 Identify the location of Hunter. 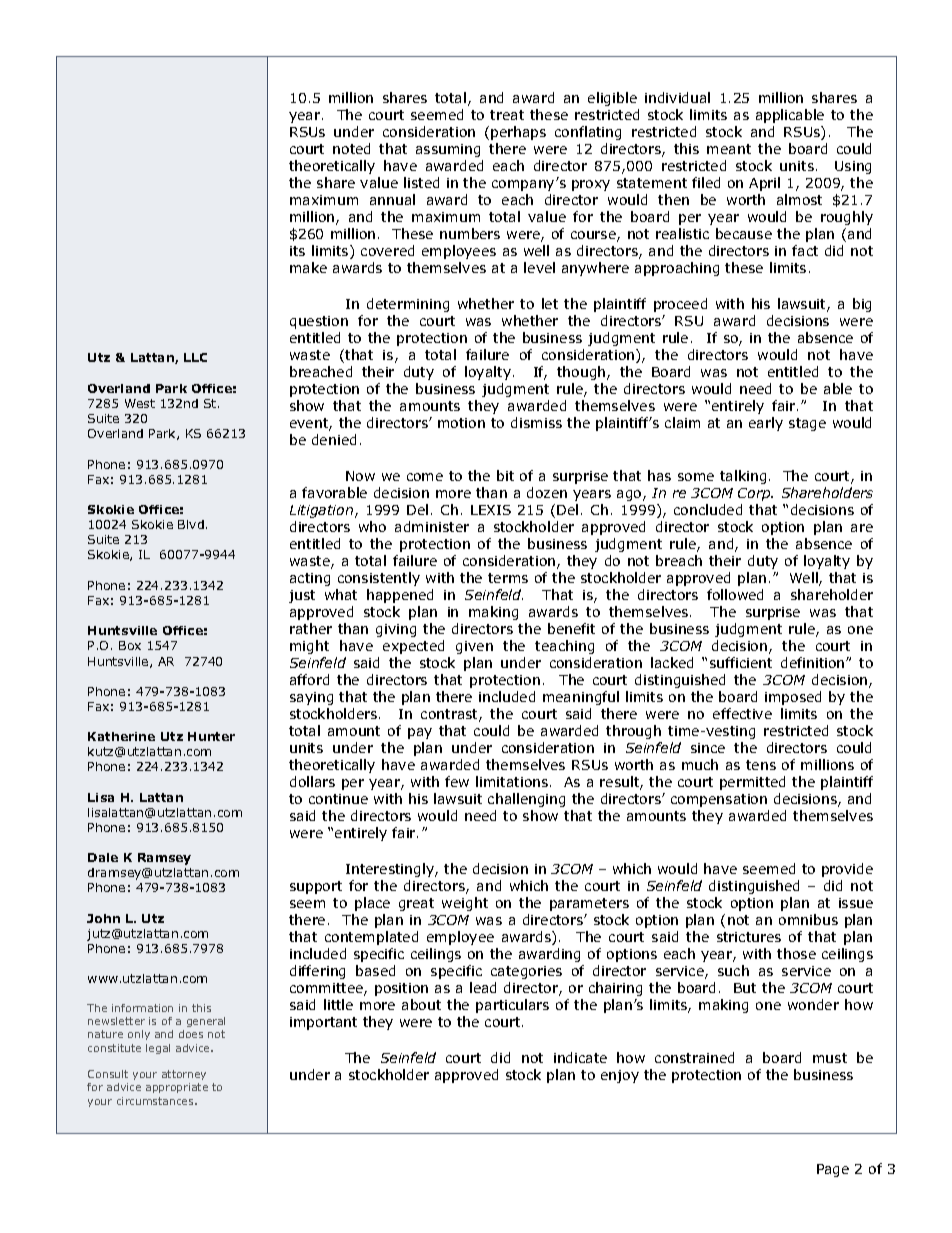
(211, 736).
